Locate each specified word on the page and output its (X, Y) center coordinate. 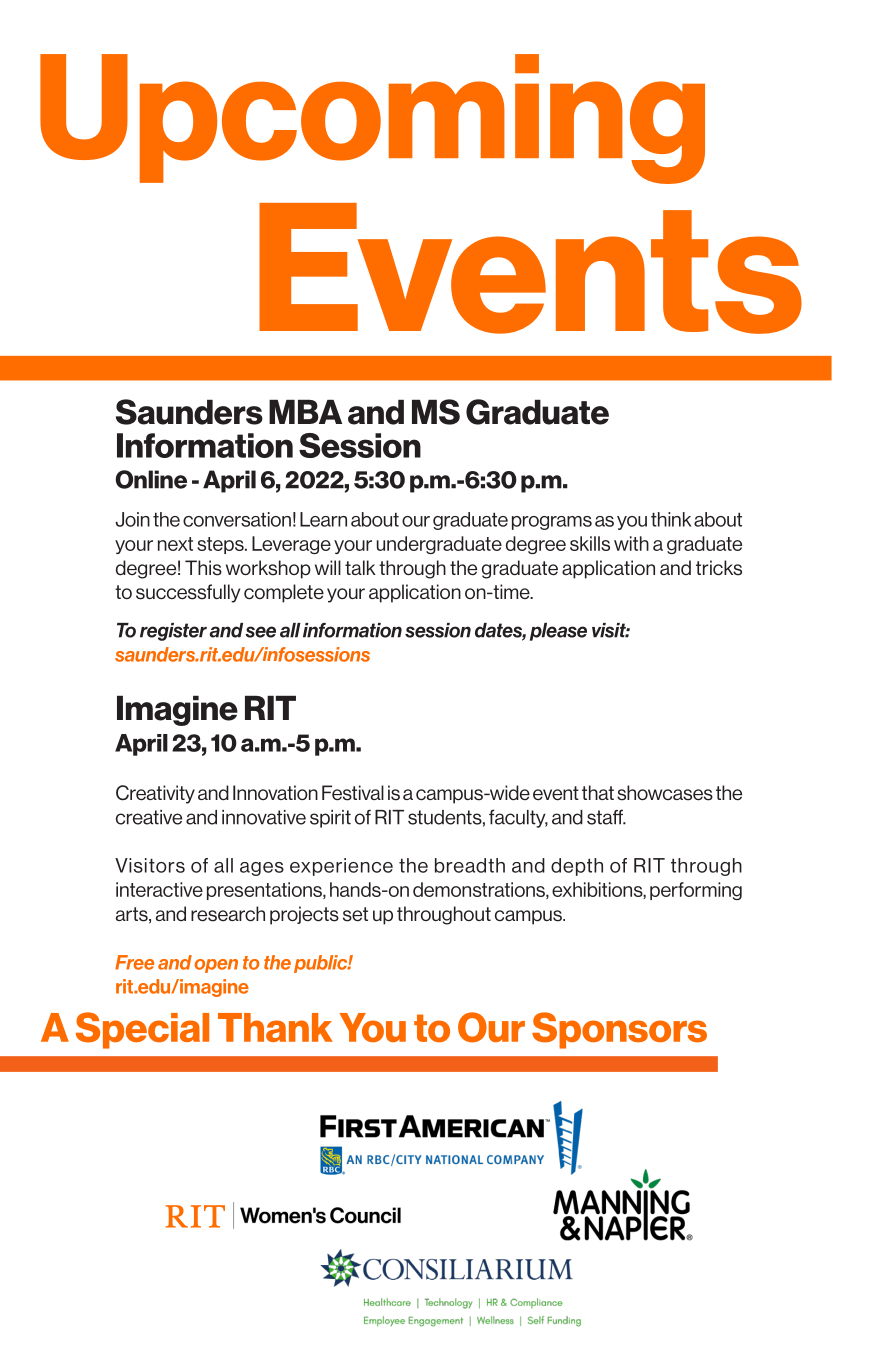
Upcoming (372, 119)
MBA (305, 412)
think (671, 519)
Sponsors (619, 1030)
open (216, 966)
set (355, 914)
